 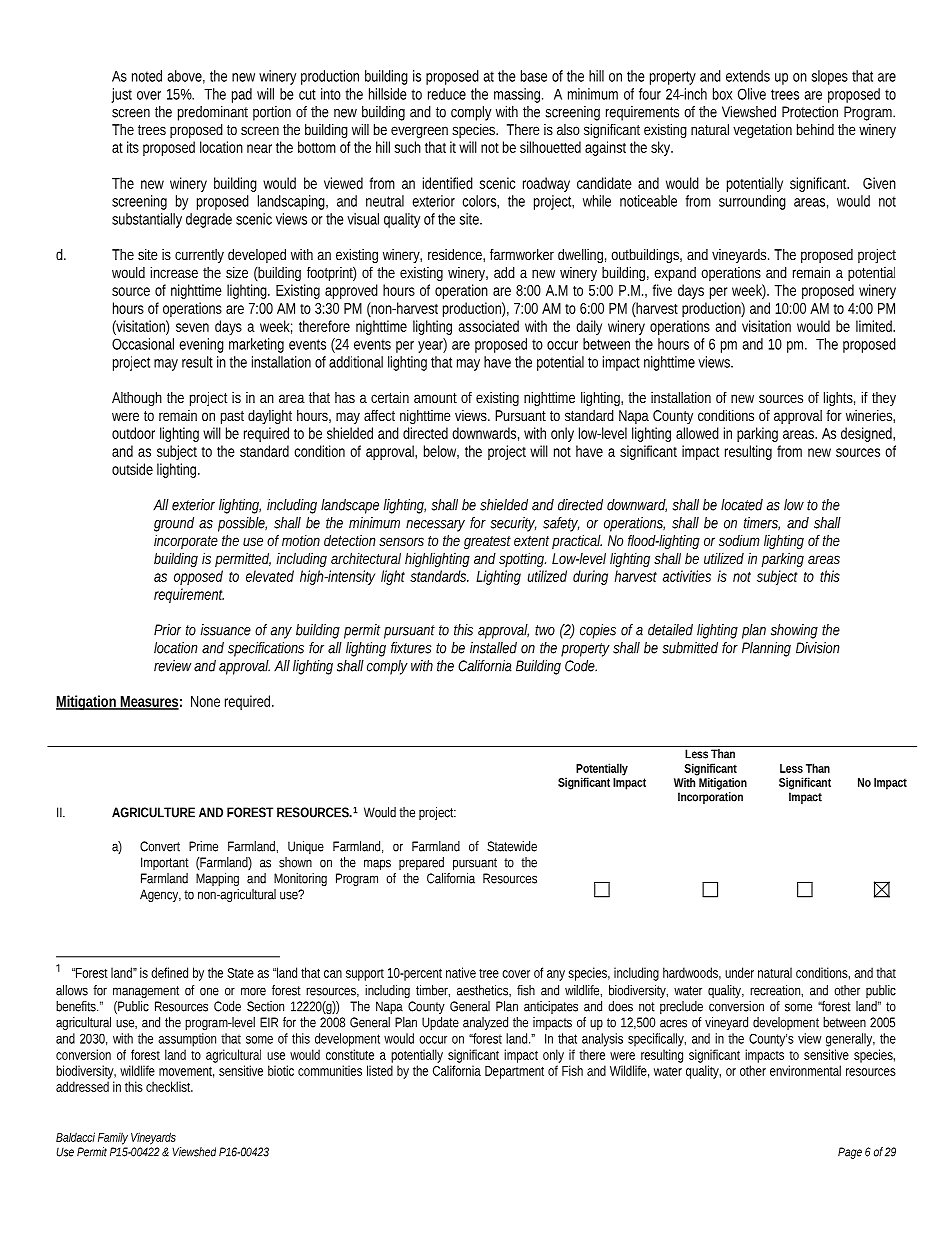 What do you see at coordinates (739, 972) in the screenshot?
I see `under` at bounding box center [739, 972].
